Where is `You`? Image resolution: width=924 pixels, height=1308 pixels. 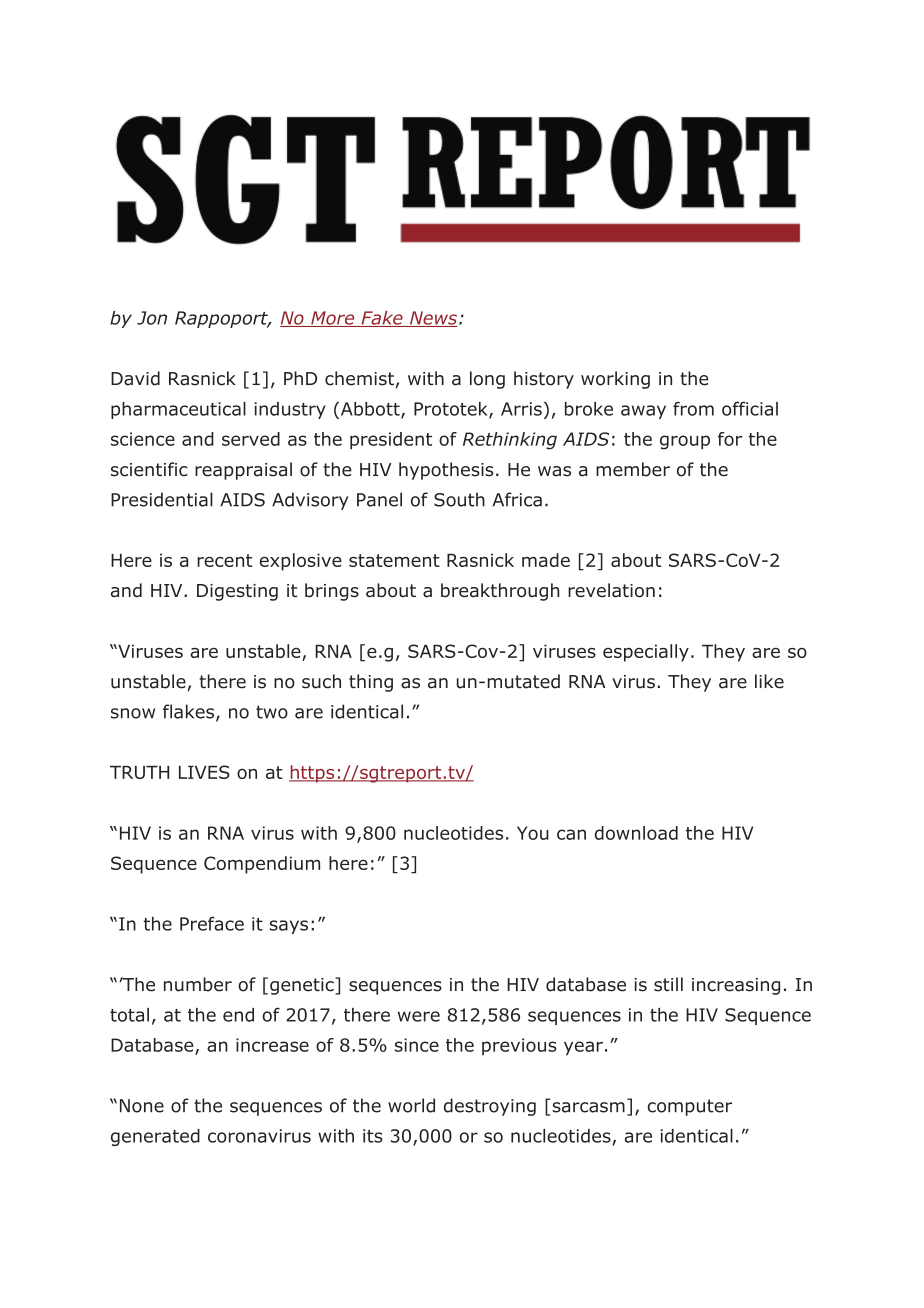
You is located at coordinates (533, 833).
